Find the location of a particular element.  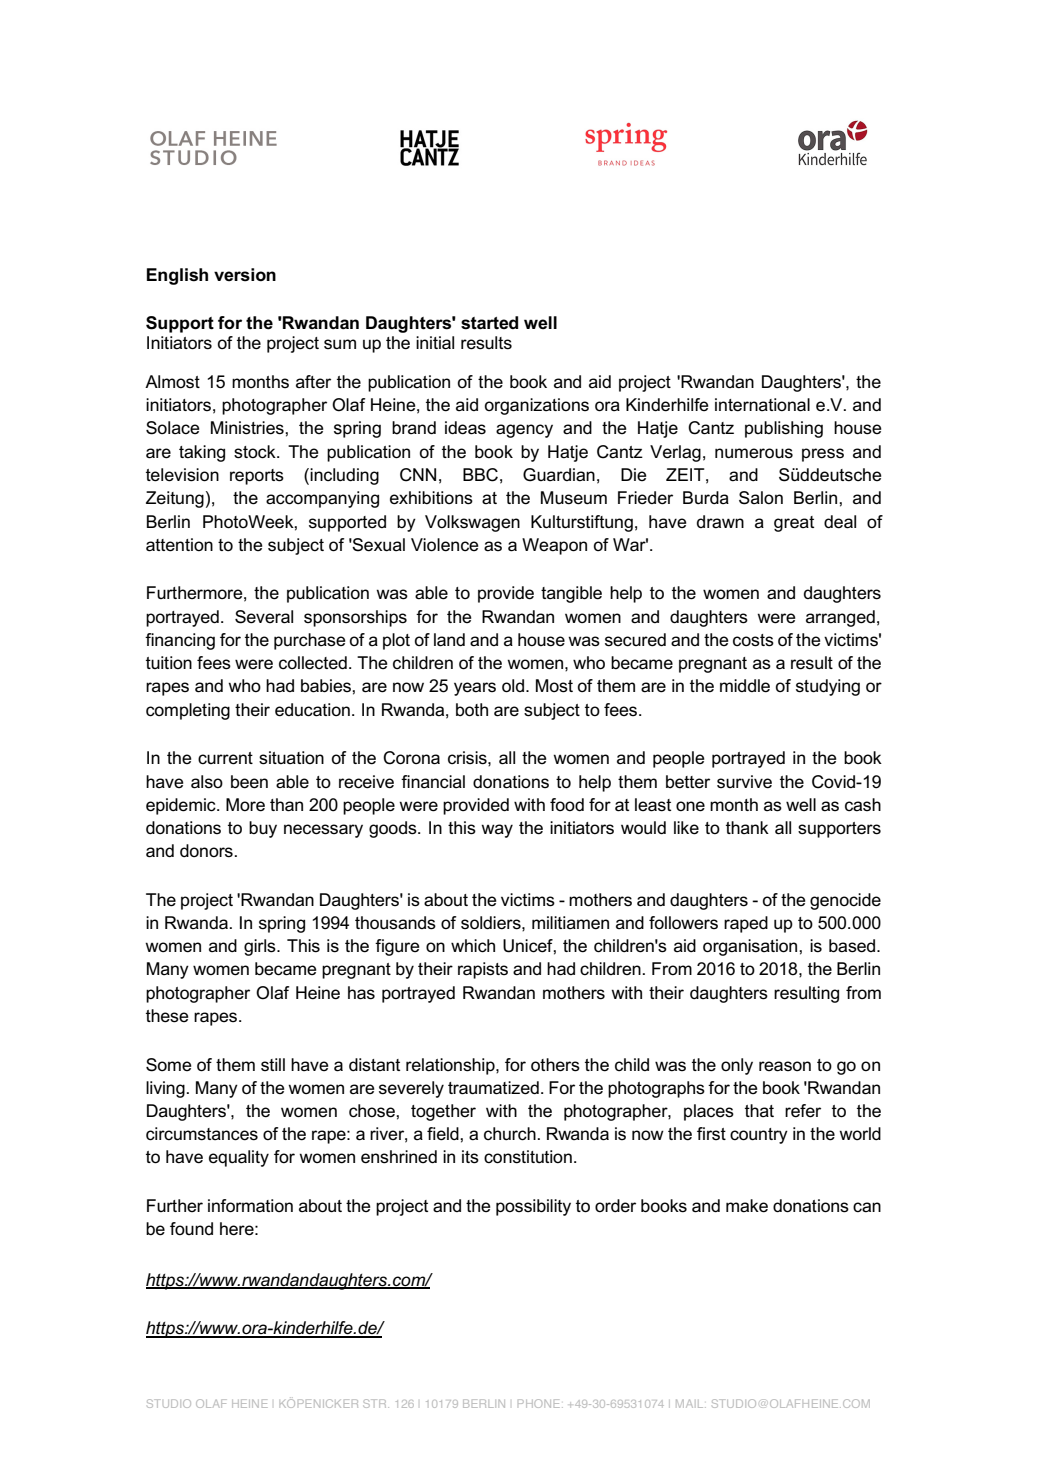

traumatized is located at coordinates (493, 1088).
